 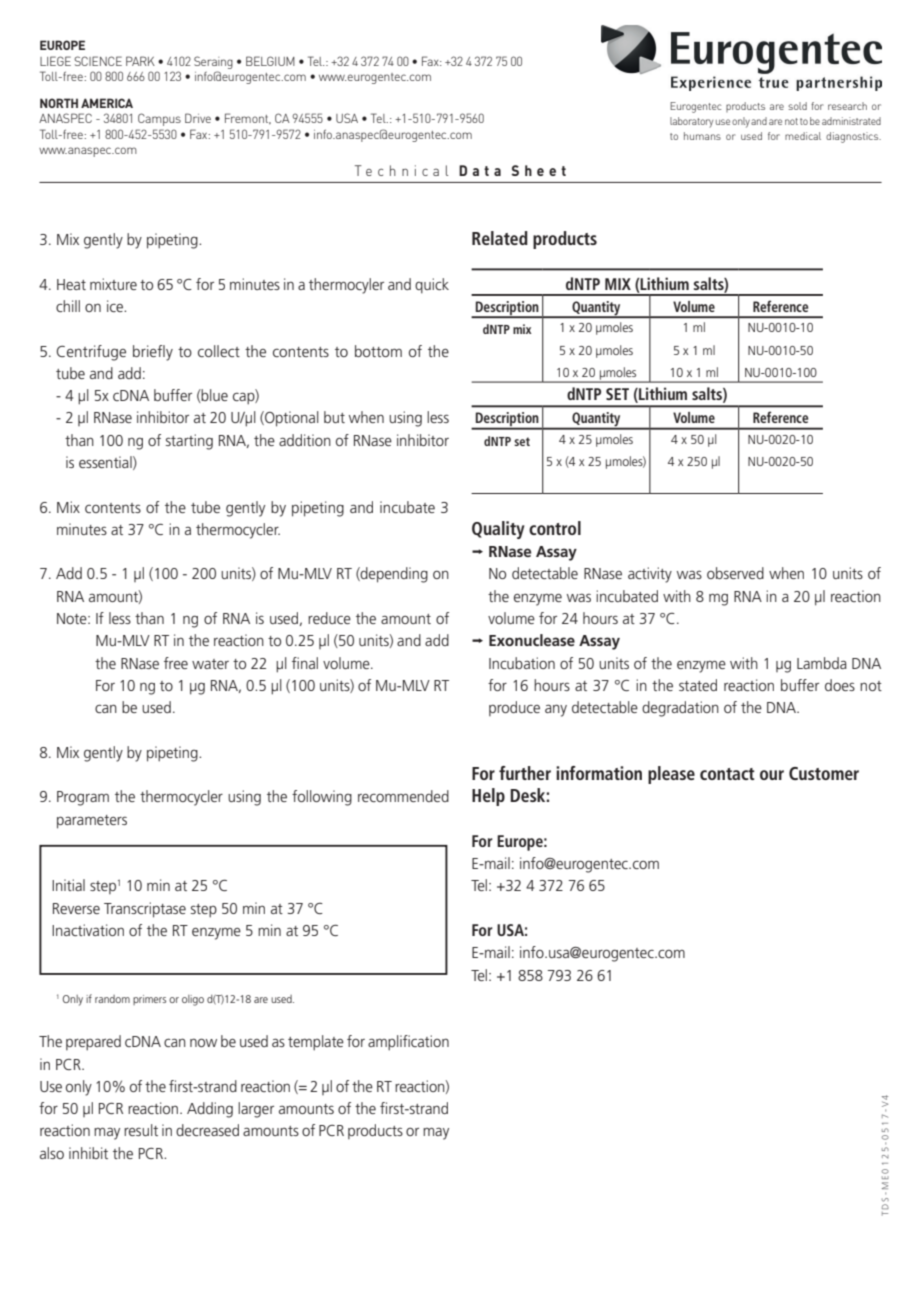 I want to click on contact, so click(x=727, y=774).
